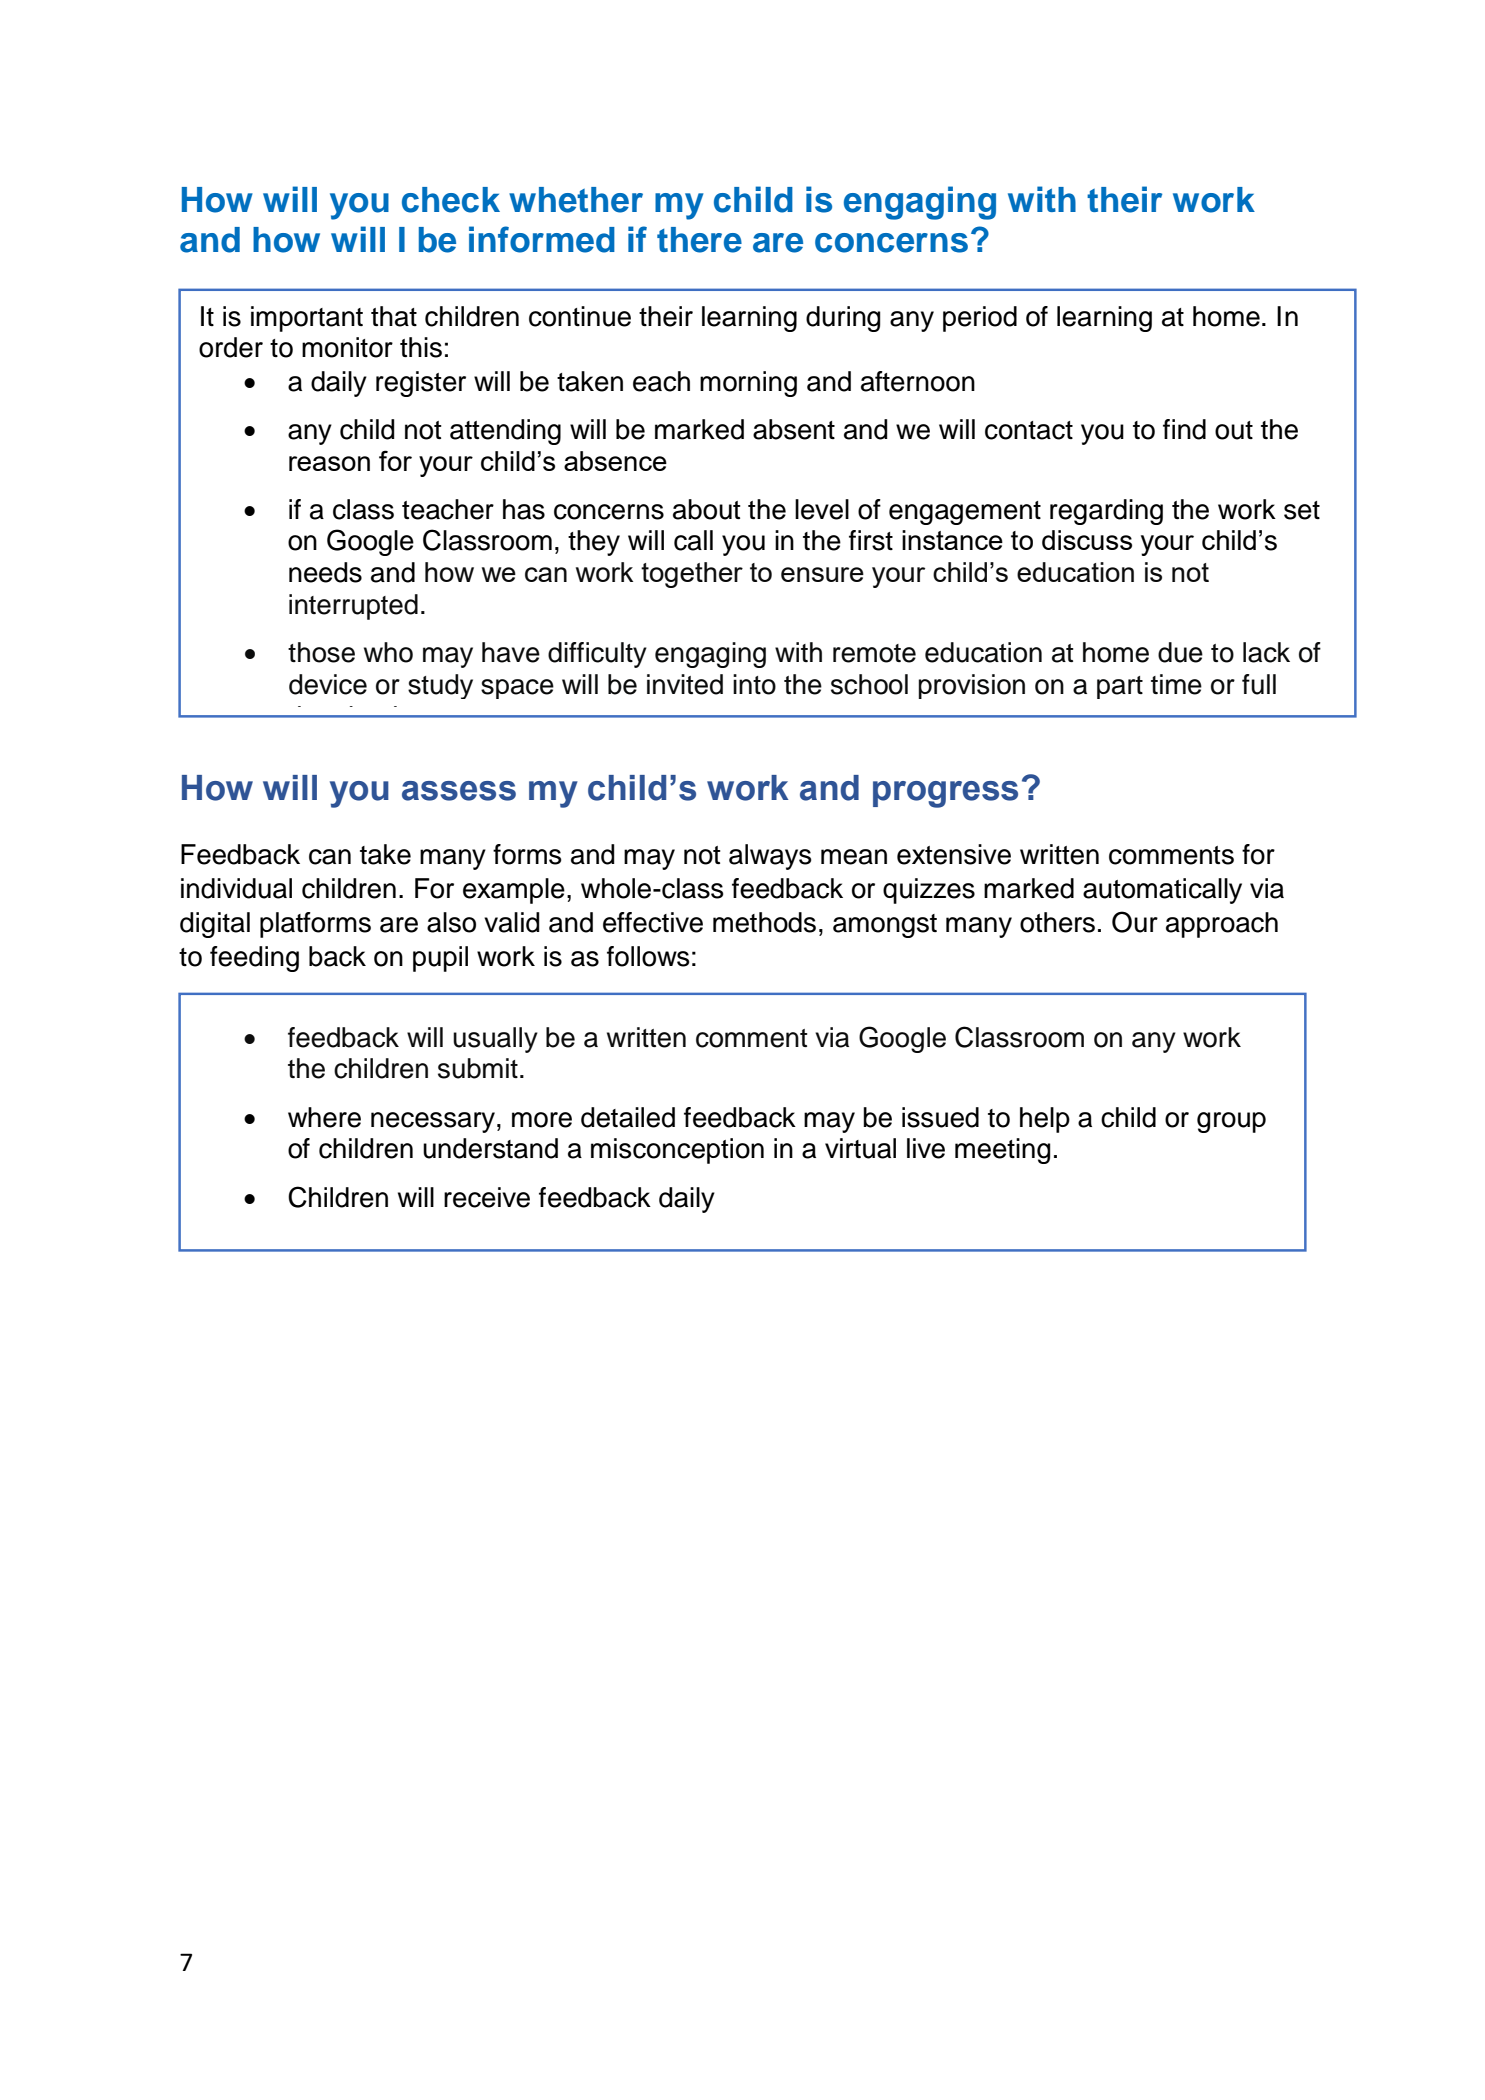  Describe the element at coordinates (677, 1151) in the page. I see `misconception` at that location.
